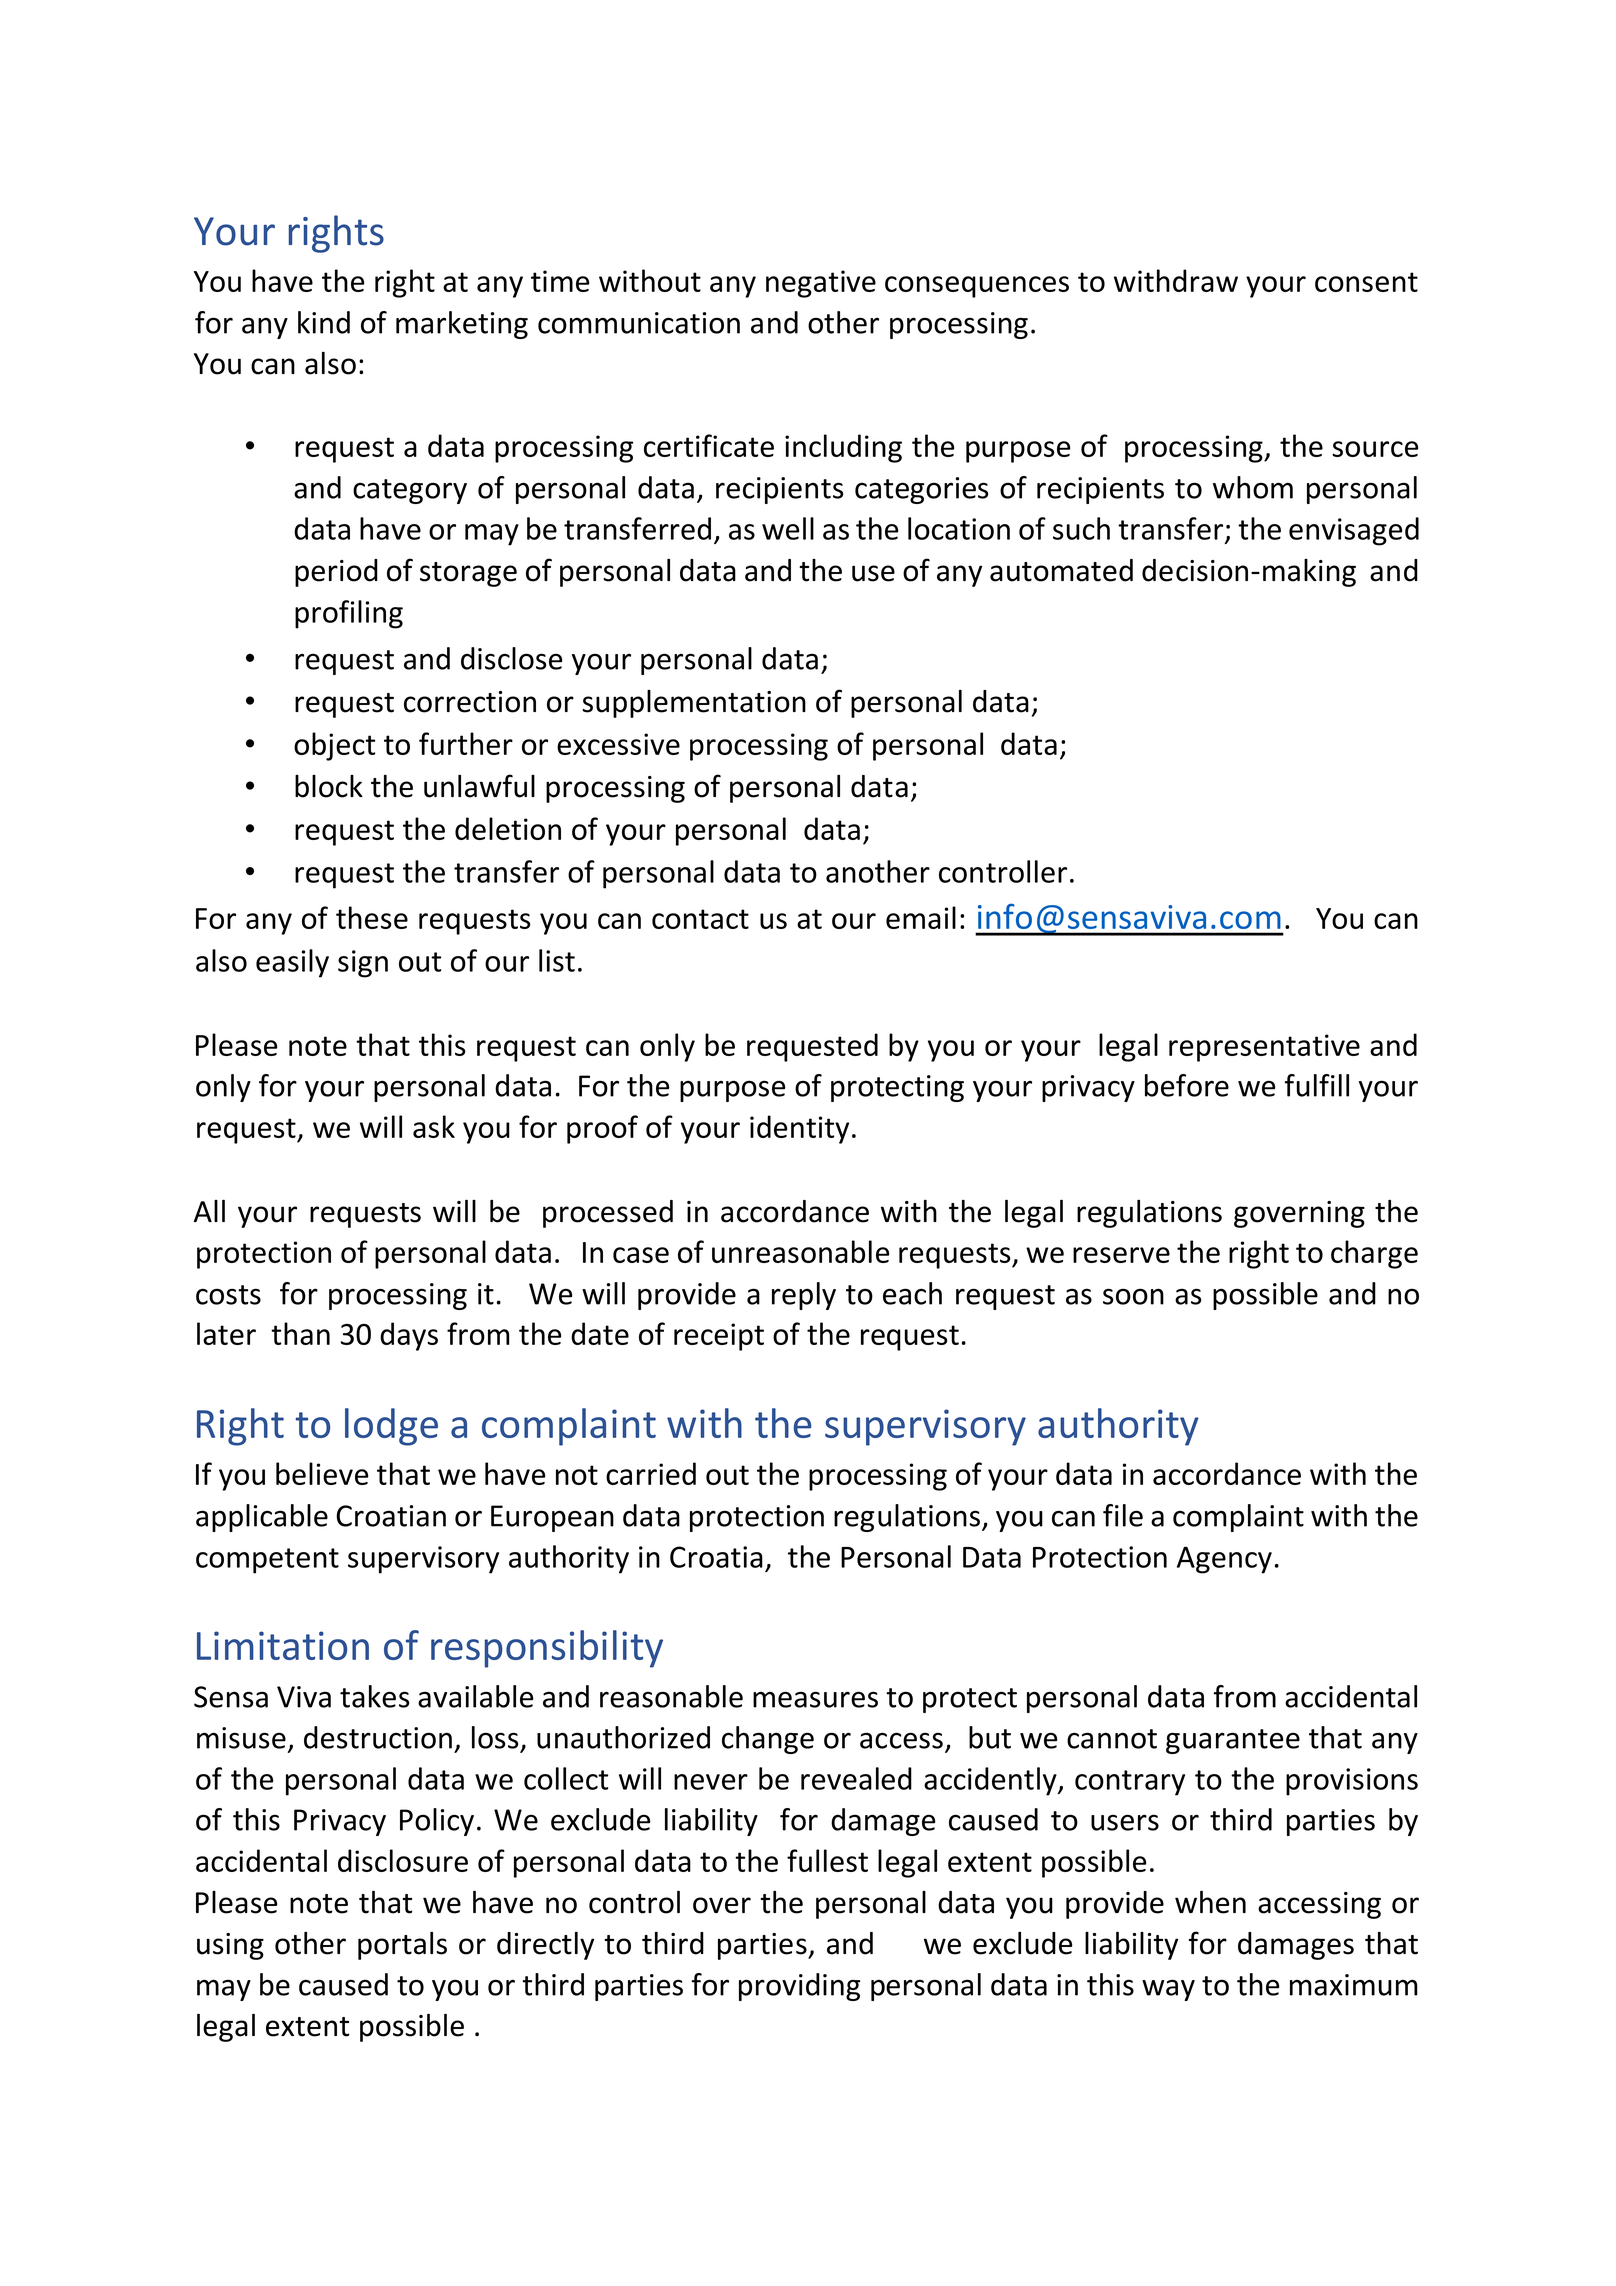 The width and height of the screenshot is (1616, 2286). Describe the element at coordinates (402, 1946) in the screenshot. I see `portals` at that location.
